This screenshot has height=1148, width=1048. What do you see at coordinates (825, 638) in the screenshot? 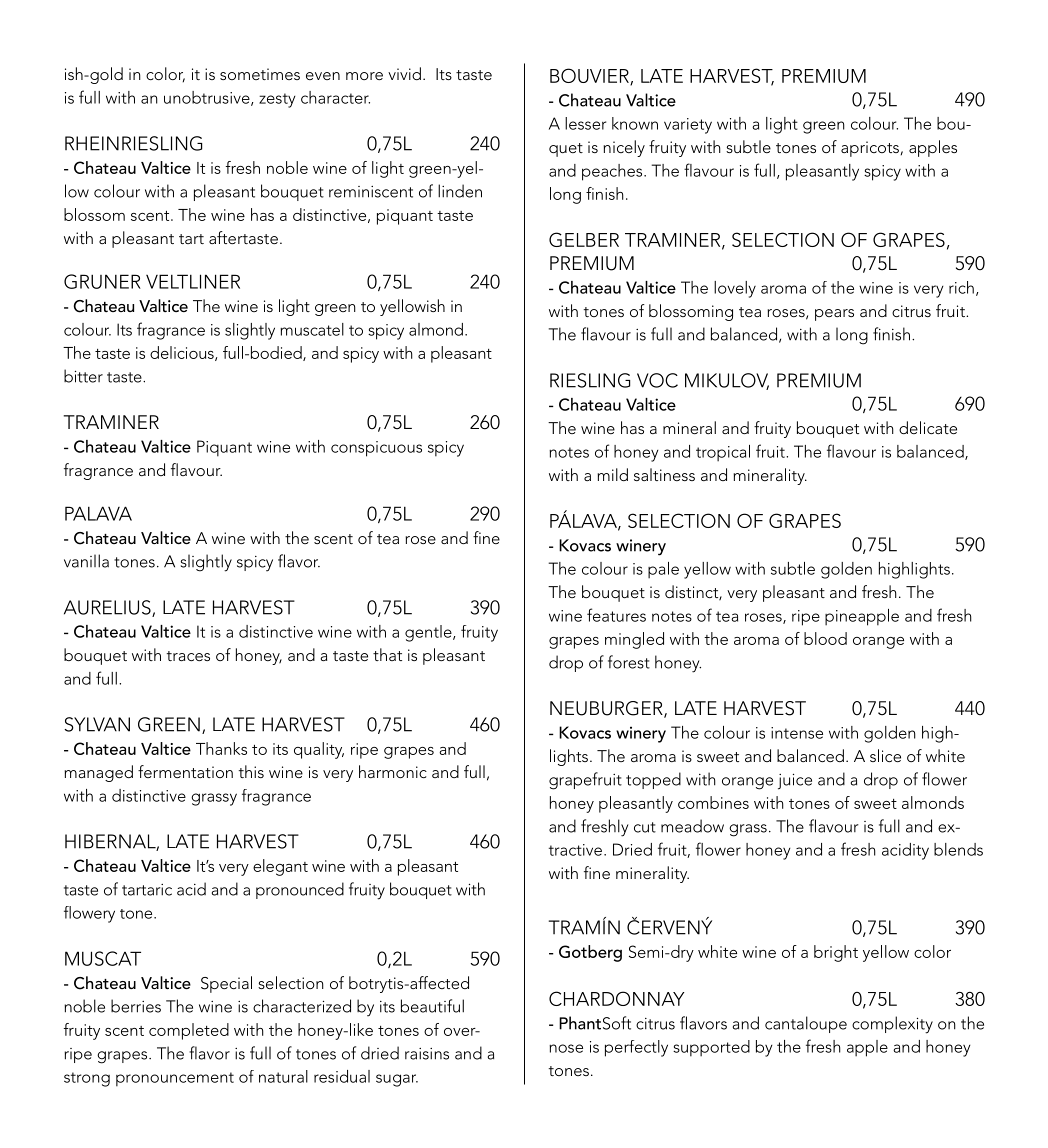
I see `blood` at bounding box center [825, 638].
